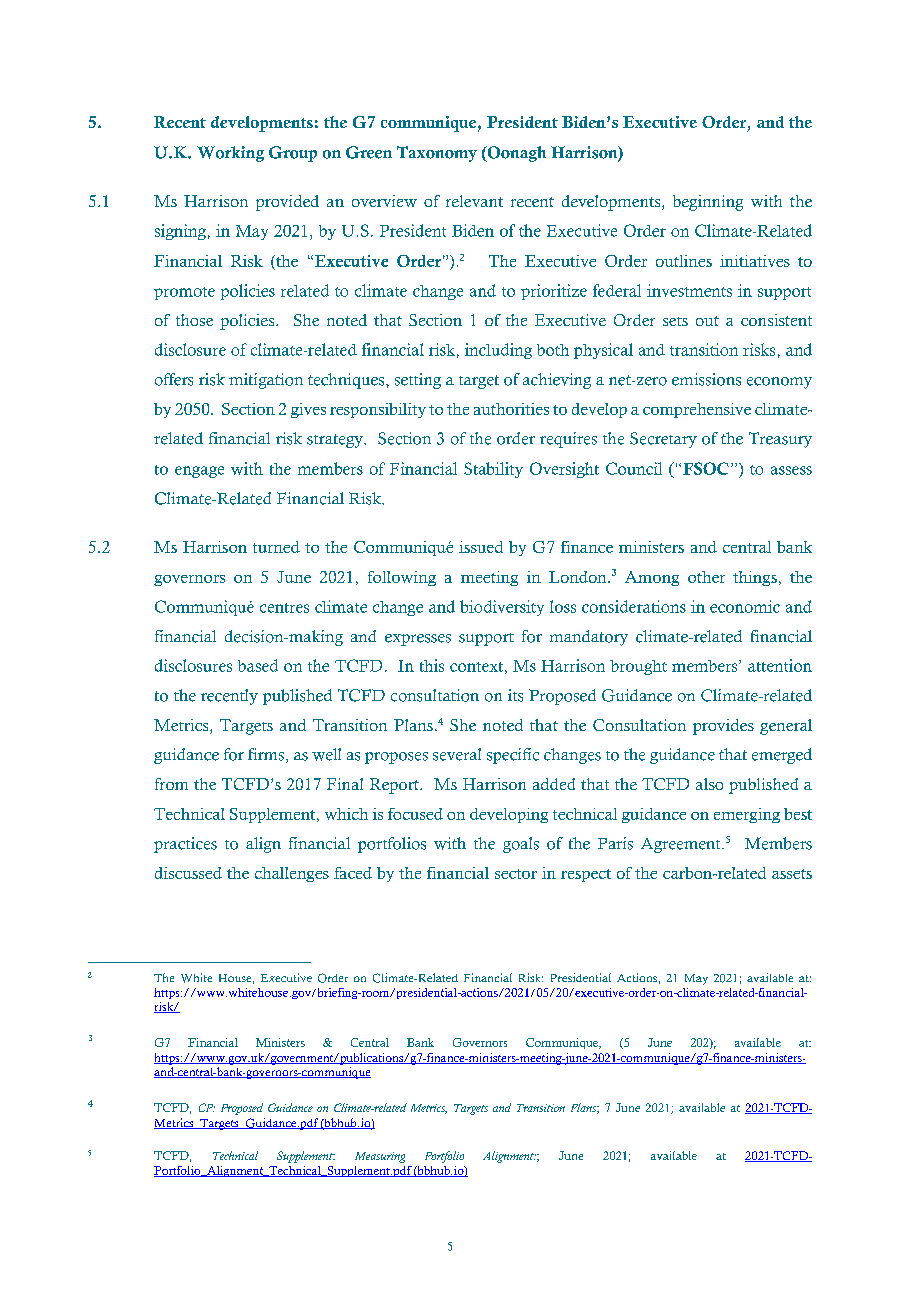  I want to click on Measuring, so click(380, 1157).
